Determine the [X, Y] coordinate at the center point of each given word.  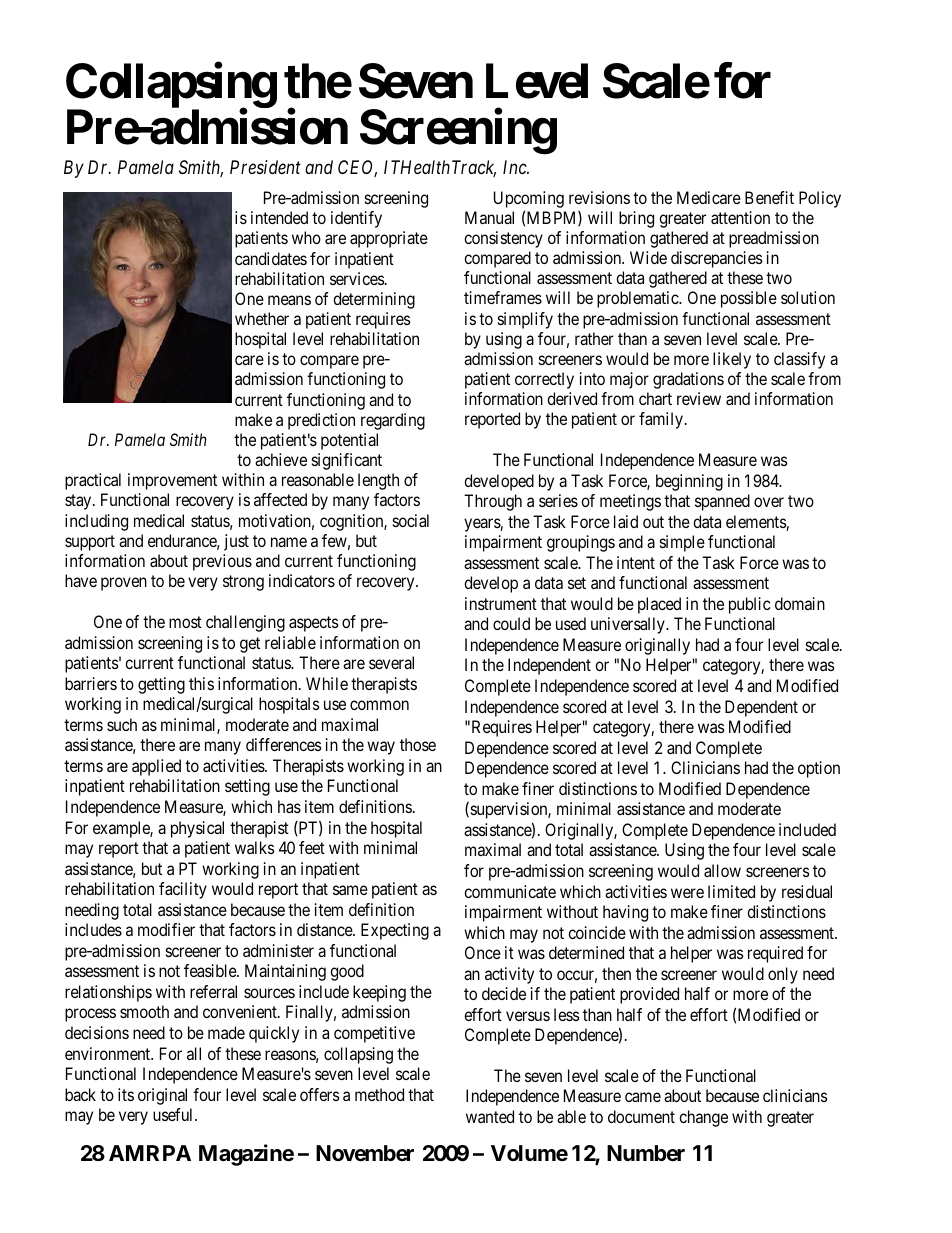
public [749, 605]
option [819, 769]
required [775, 954]
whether [262, 318]
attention [740, 217]
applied [156, 767]
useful [174, 1114]
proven [124, 584]
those [418, 744]
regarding [393, 421]
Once [483, 952]
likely [732, 360]
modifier [166, 929]
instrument [501, 603]
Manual [489, 217]
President [265, 167]
